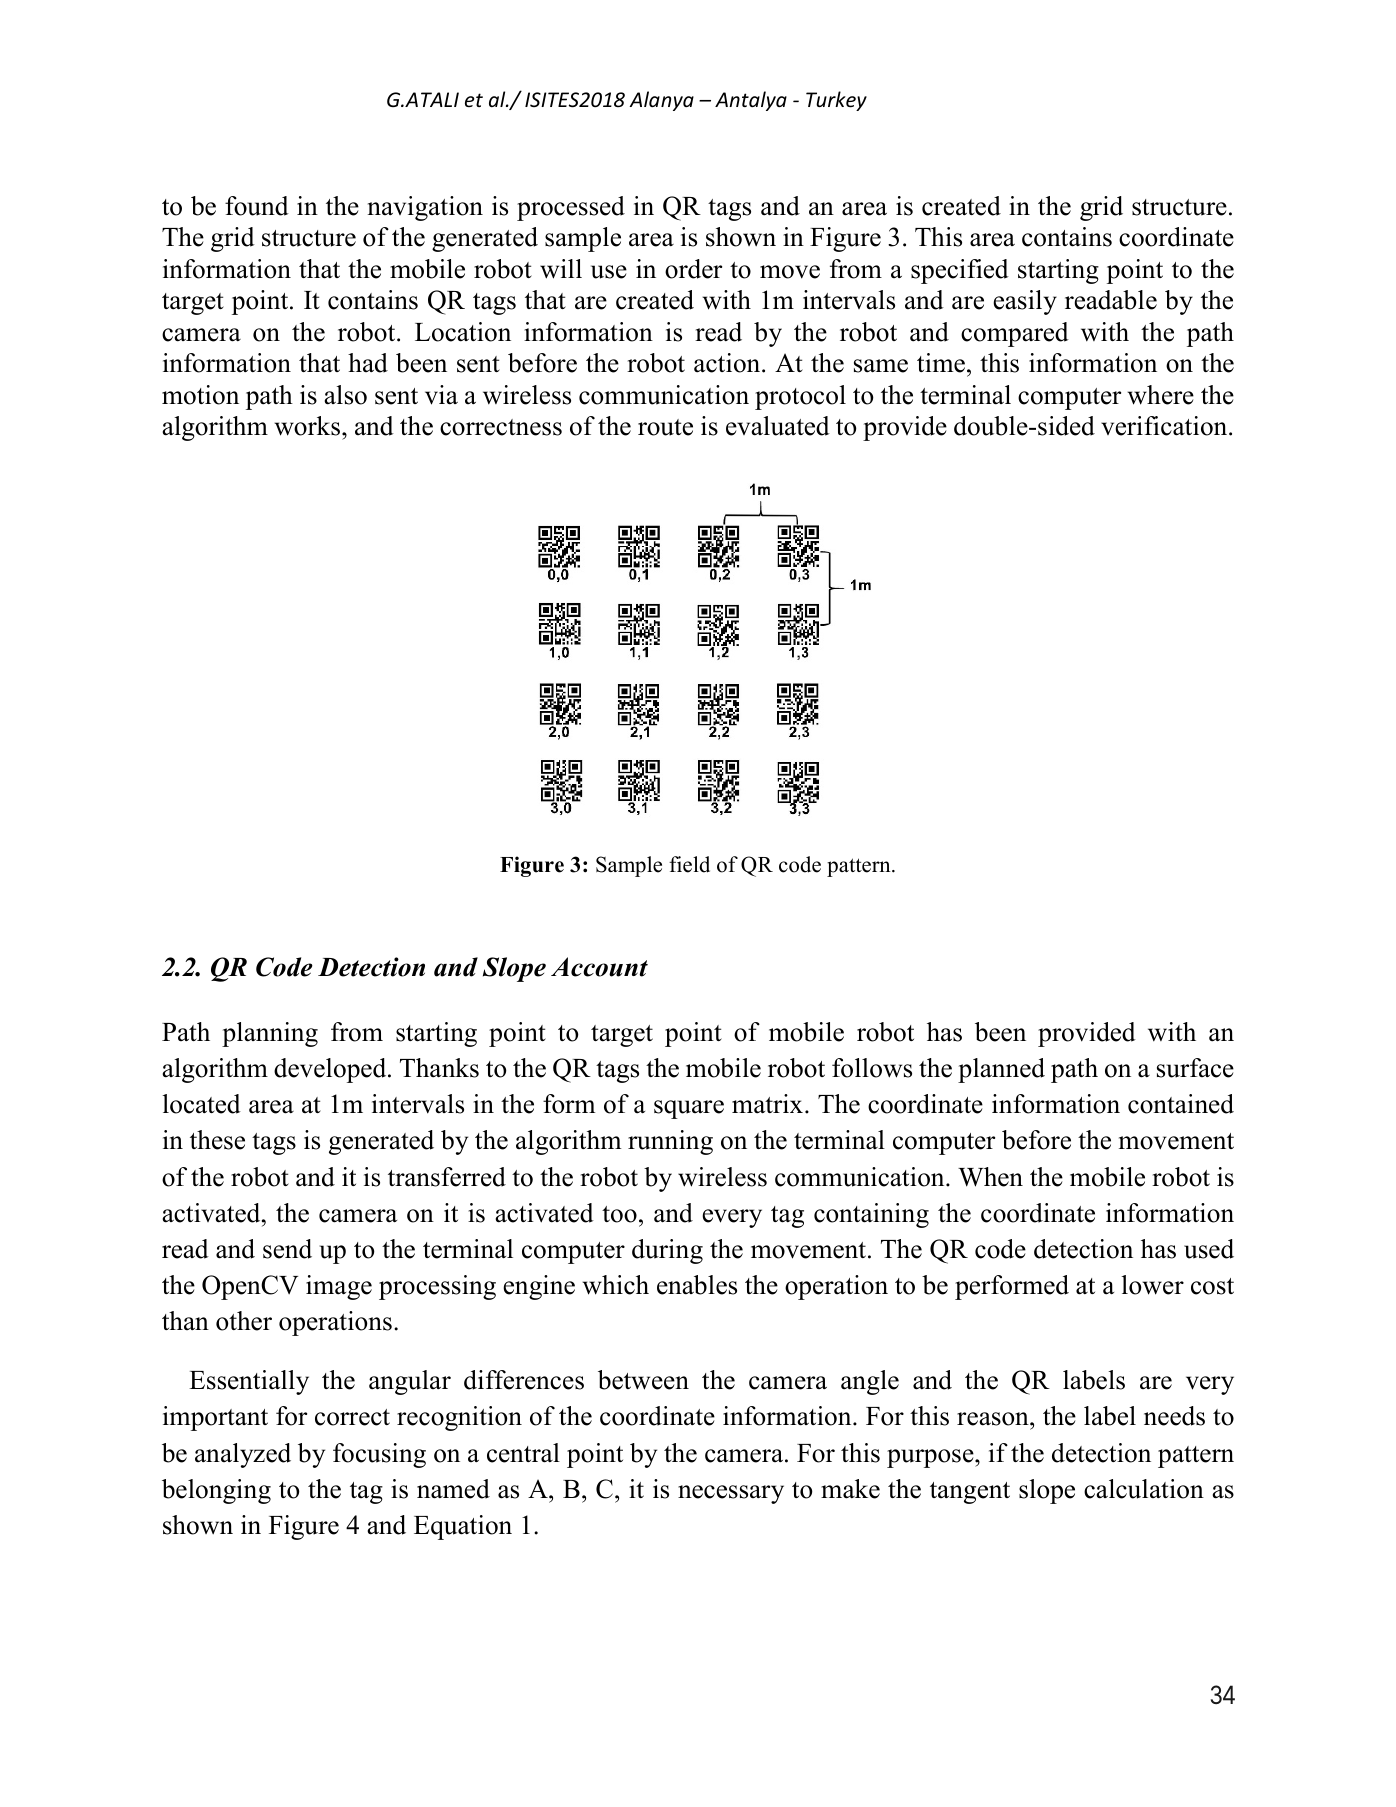 Image resolution: width=1396 pixels, height=1807 pixels. What do you see at coordinates (1001, 1070) in the page?
I see `planned` at bounding box center [1001, 1070].
